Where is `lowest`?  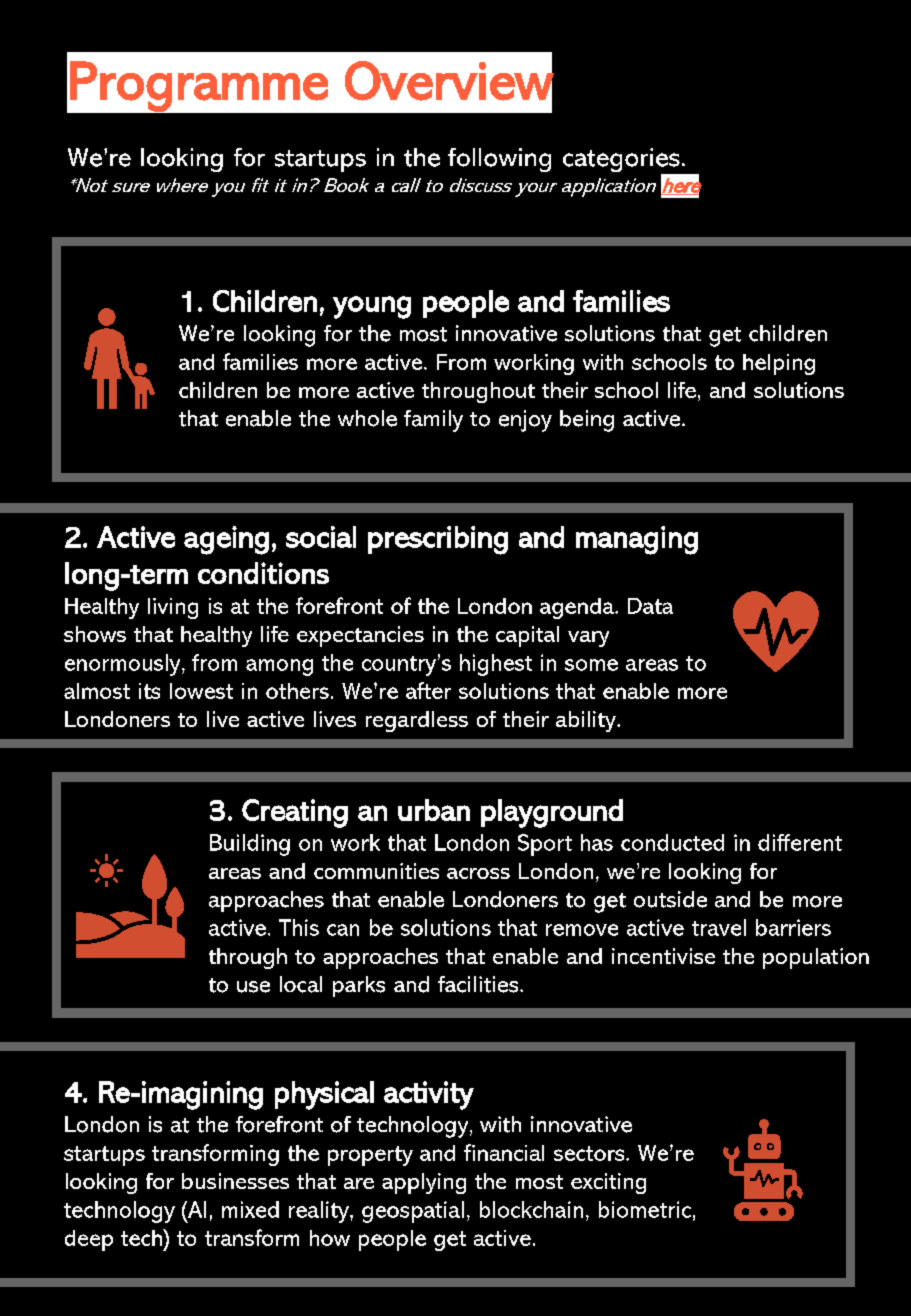
lowest is located at coordinates (201, 691).
